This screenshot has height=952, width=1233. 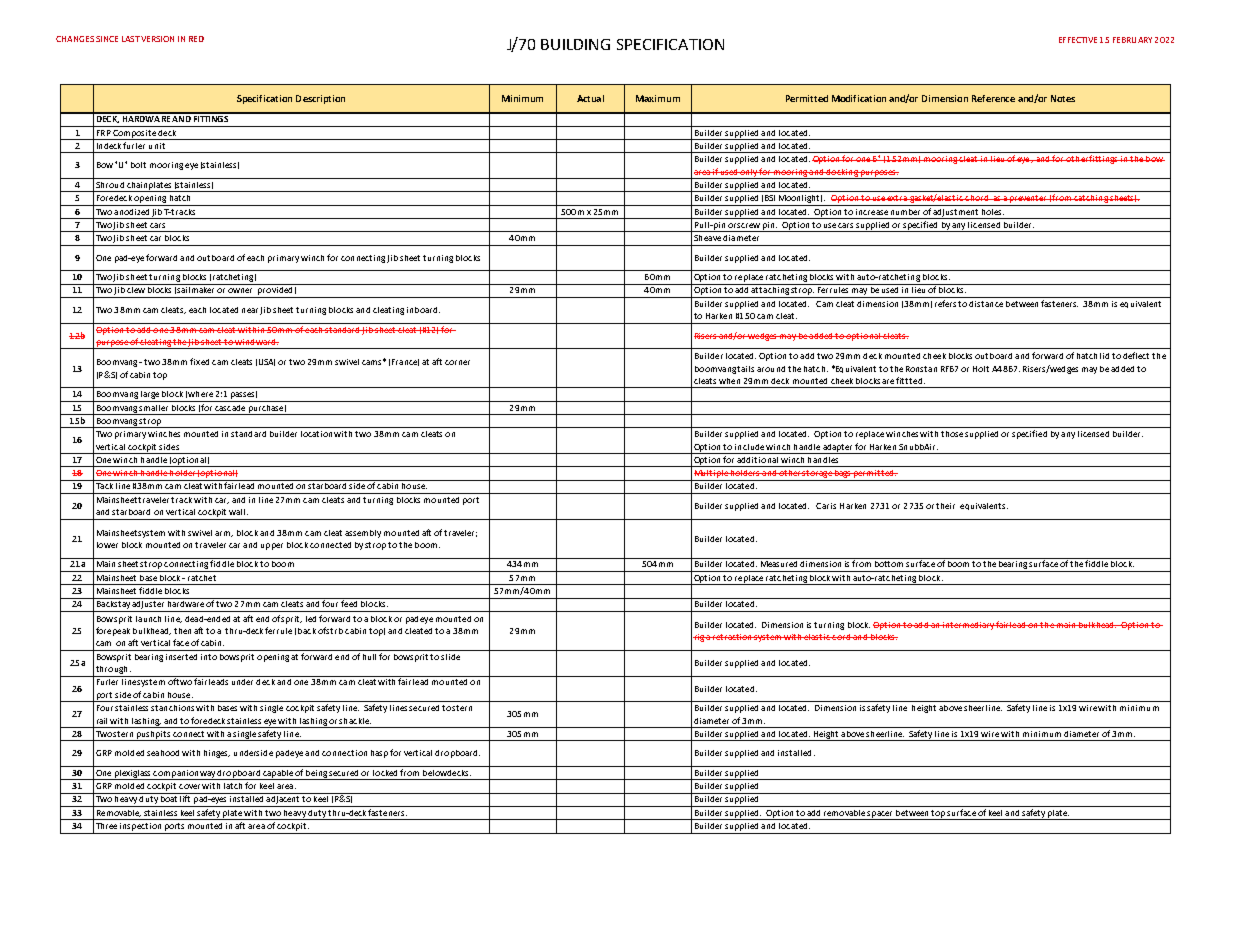 What do you see at coordinates (157, 39) in the screenshot?
I see `VERSION` at bounding box center [157, 39].
